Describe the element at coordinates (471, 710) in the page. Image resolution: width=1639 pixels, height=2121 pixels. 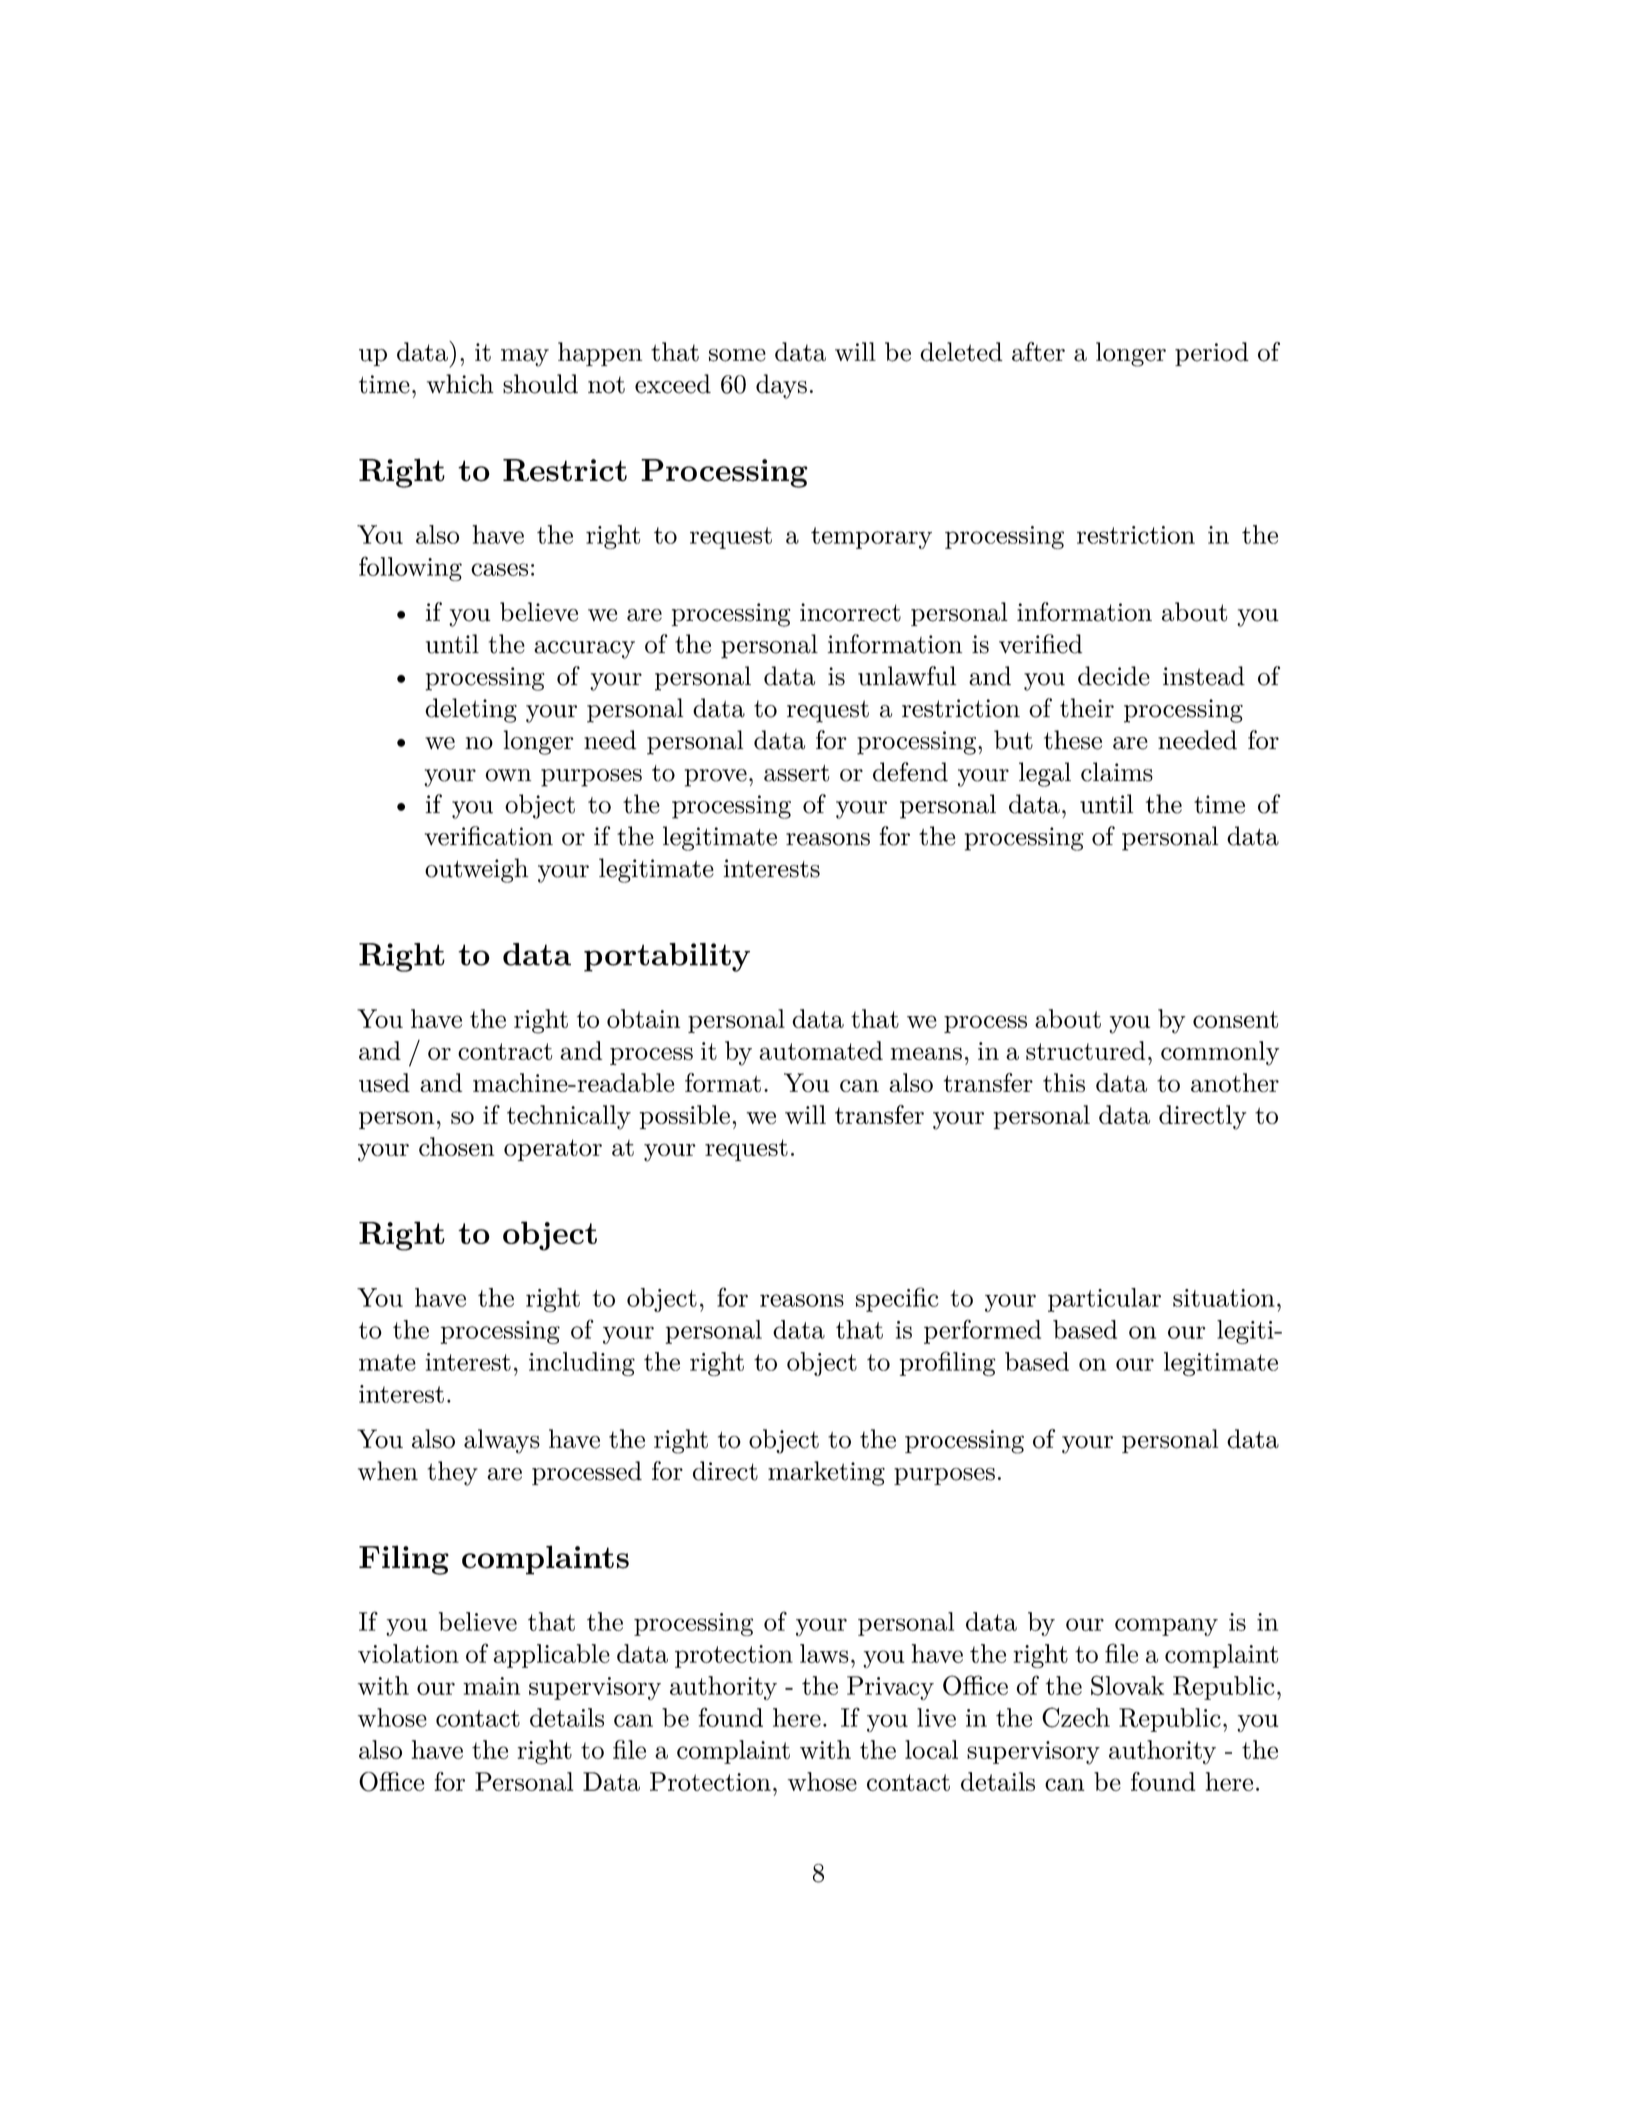
I see `deleting` at that location.
